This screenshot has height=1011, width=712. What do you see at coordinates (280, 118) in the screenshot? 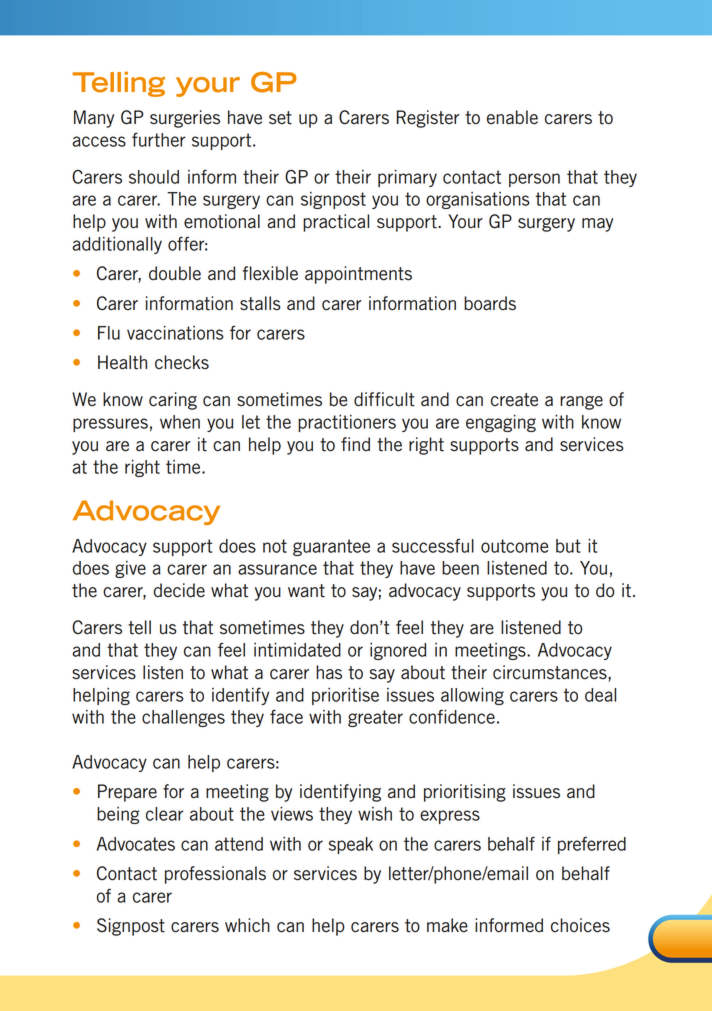
I see `set` at bounding box center [280, 118].
